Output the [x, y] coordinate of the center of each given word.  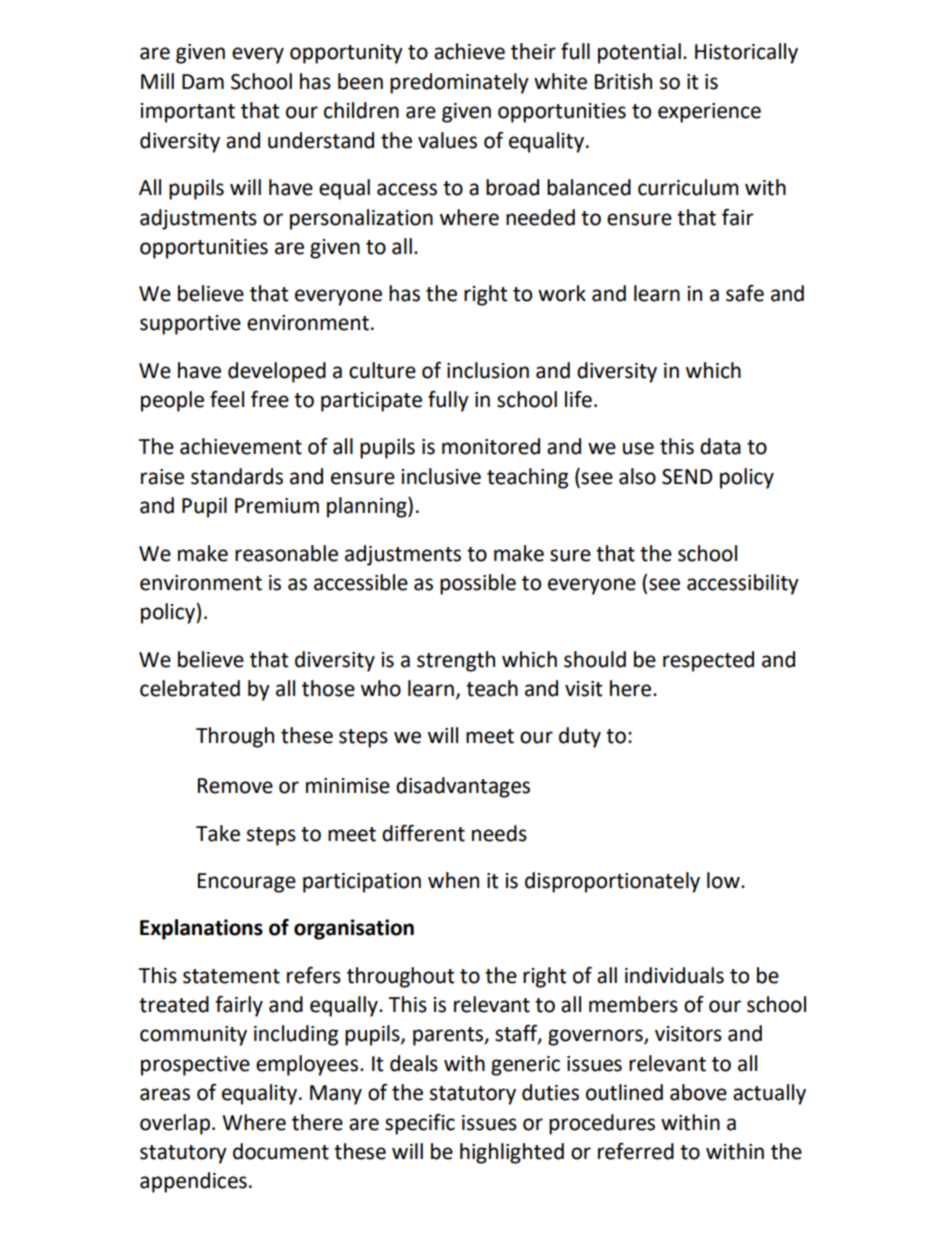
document [281, 1151]
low [724, 880]
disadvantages [463, 787]
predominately [459, 83]
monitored [491, 446]
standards [237, 476]
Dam [203, 82]
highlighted [512, 1153]
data [720, 446]
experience [709, 113]
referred [636, 1151]
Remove [235, 786]
